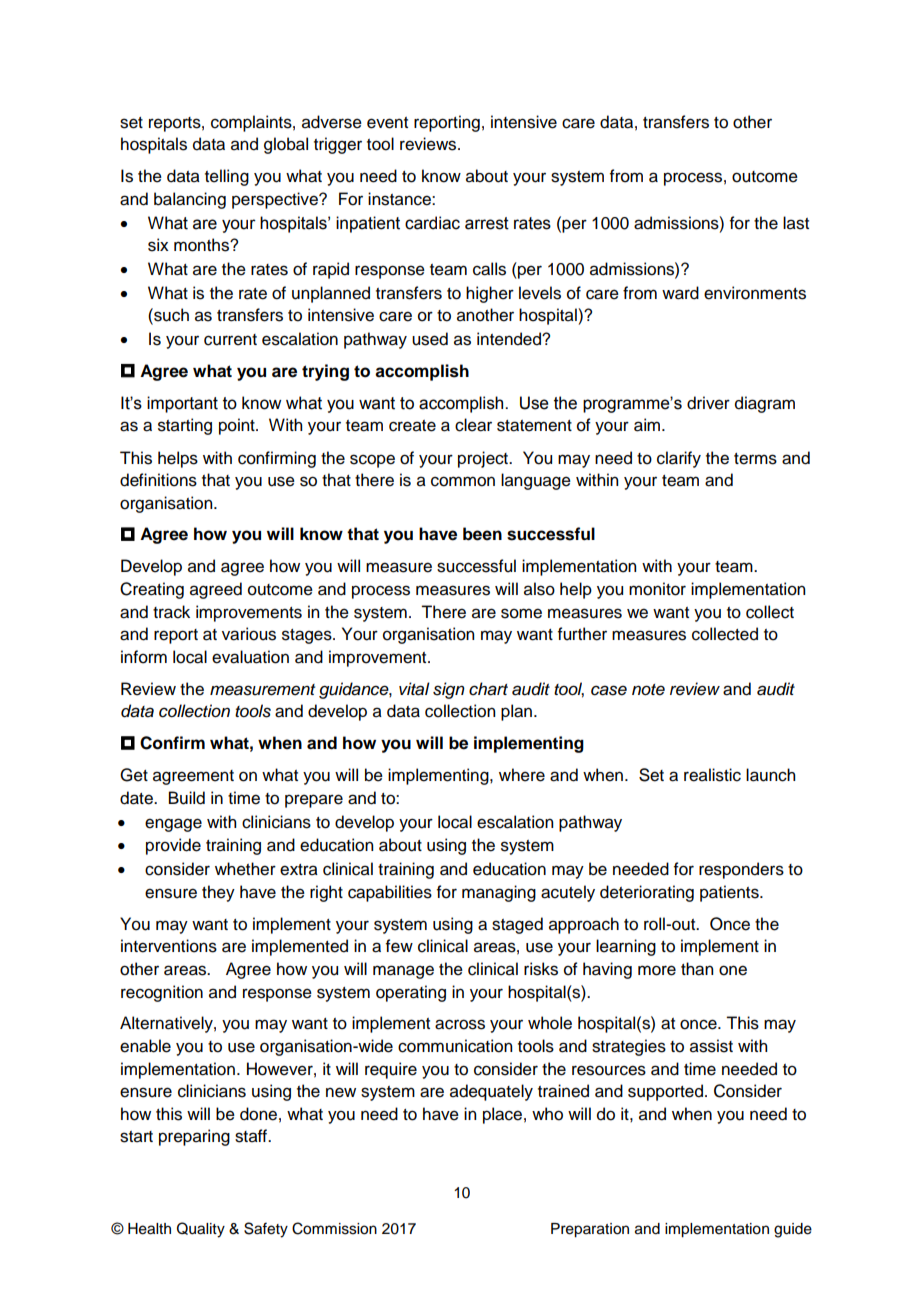 Image resolution: width=924 pixels, height=1308 pixels. I want to click on than, so click(697, 969).
